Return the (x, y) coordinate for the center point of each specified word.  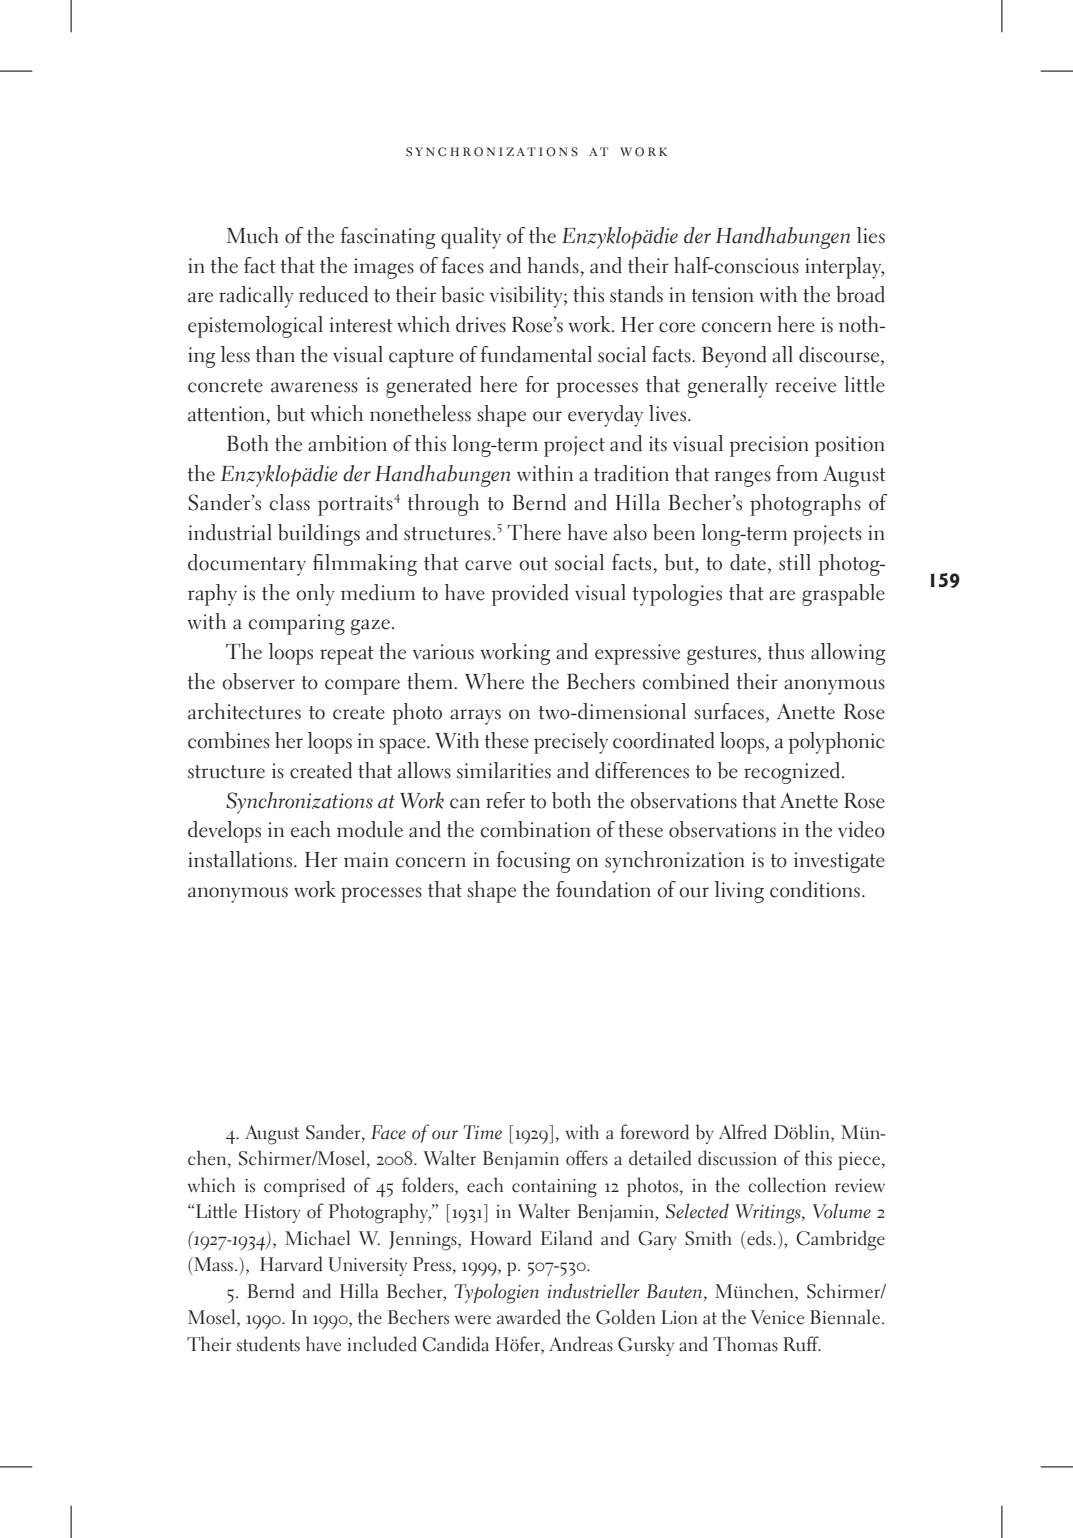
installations (241, 859)
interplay (844, 268)
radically (256, 297)
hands (554, 265)
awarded (529, 1317)
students (268, 1344)
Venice (777, 1317)
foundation (603, 889)
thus (786, 651)
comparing (297, 624)
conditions (815, 889)
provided (530, 595)
